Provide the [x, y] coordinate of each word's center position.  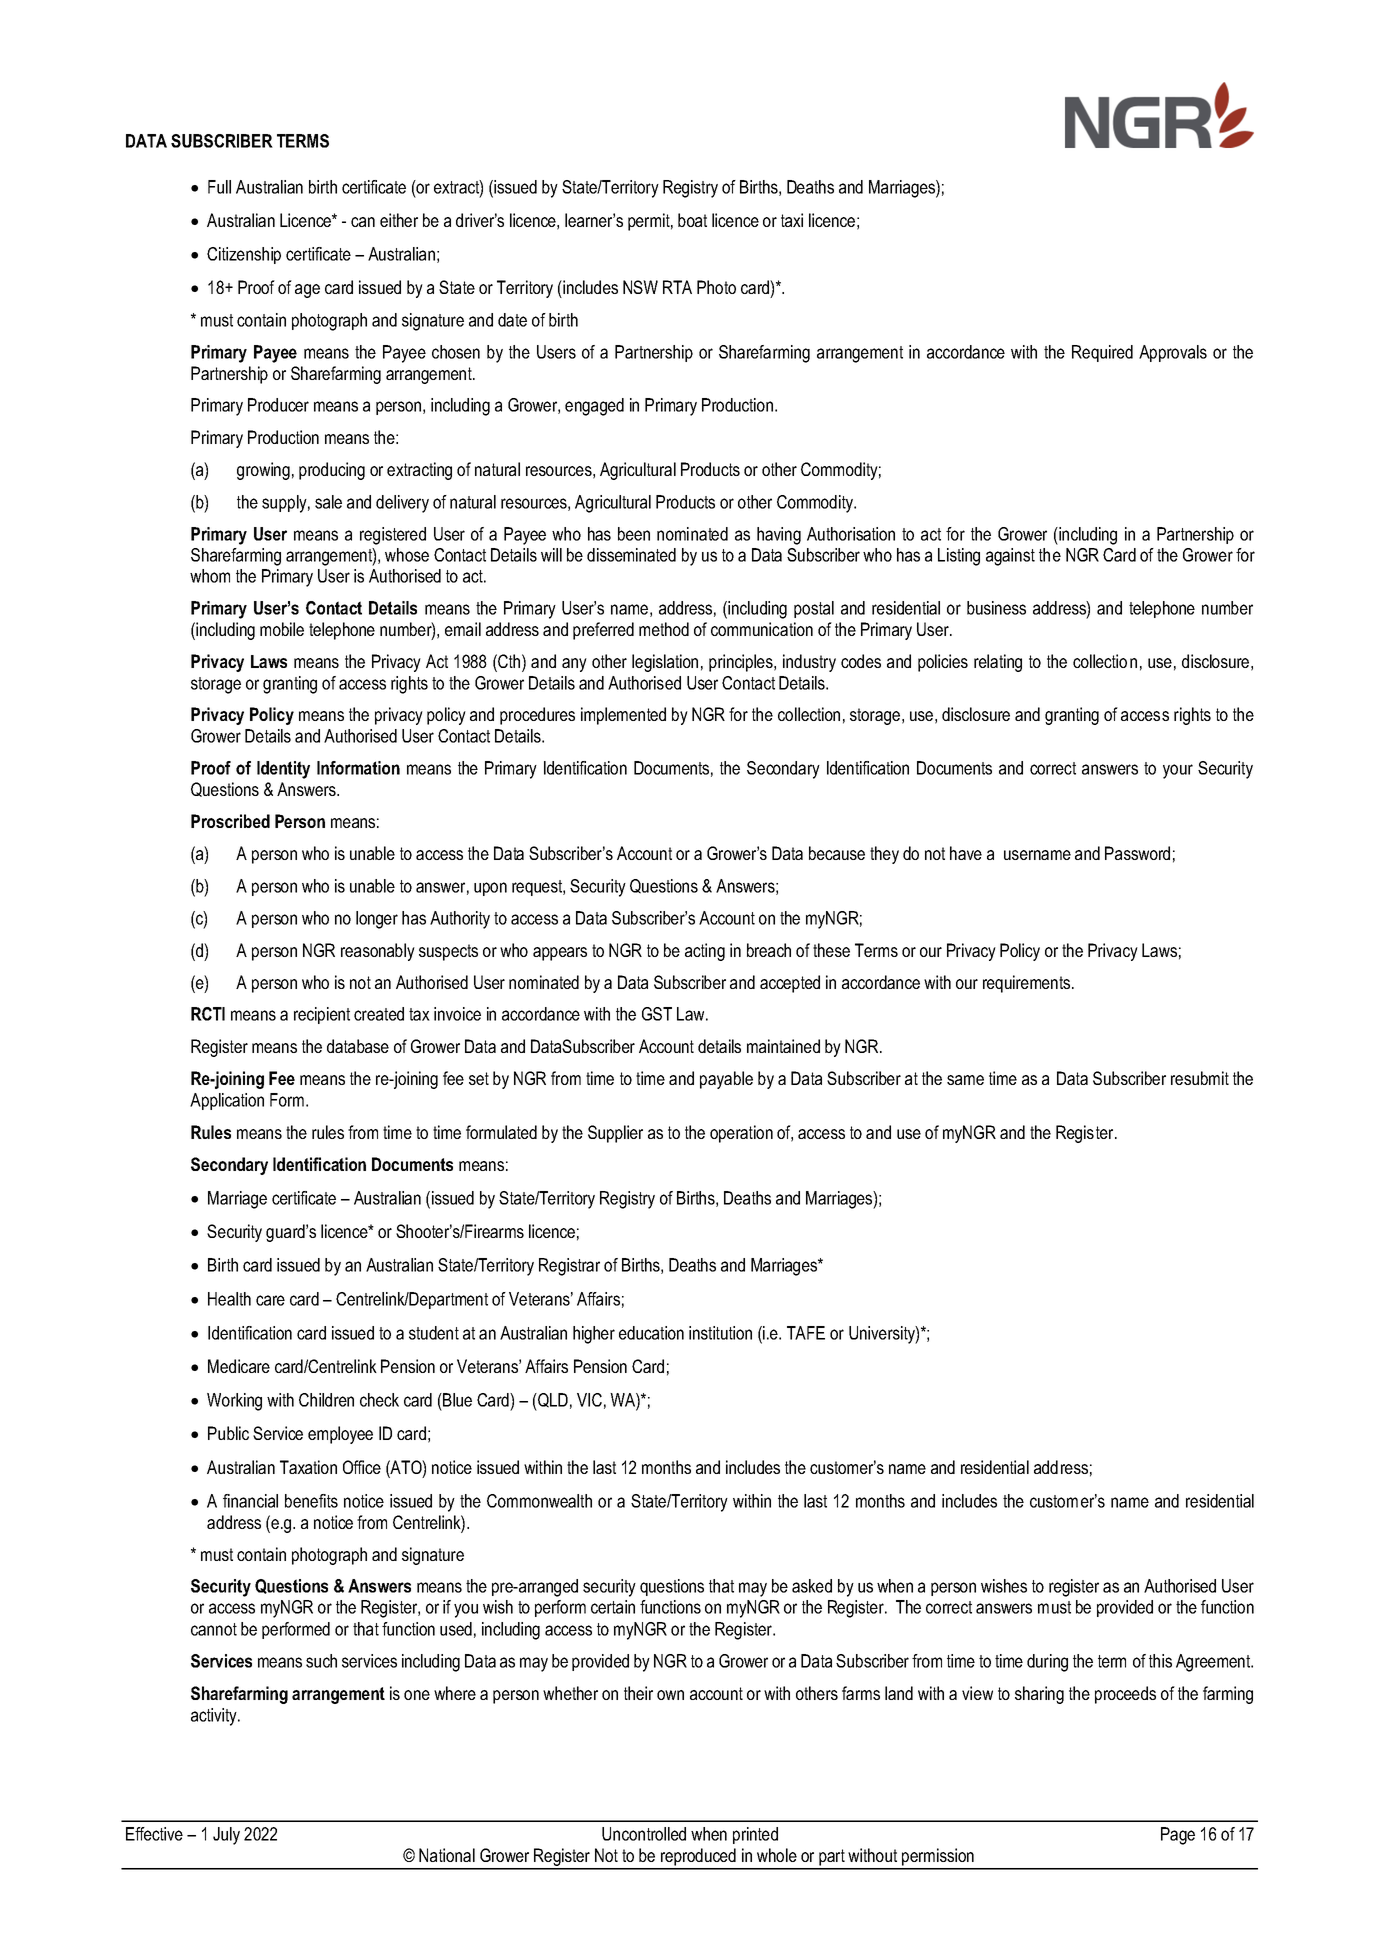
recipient [322, 1015]
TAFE [806, 1333]
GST [657, 1014]
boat [692, 220]
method [664, 629]
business [996, 608]
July [226, 1836]
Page [1178, 1836]
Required [1102, 353]
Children [326, 1400]
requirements [1028, 984]
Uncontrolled [644, 1834]
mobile [282, 629]
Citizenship [244, 255]
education [651, 1333]
